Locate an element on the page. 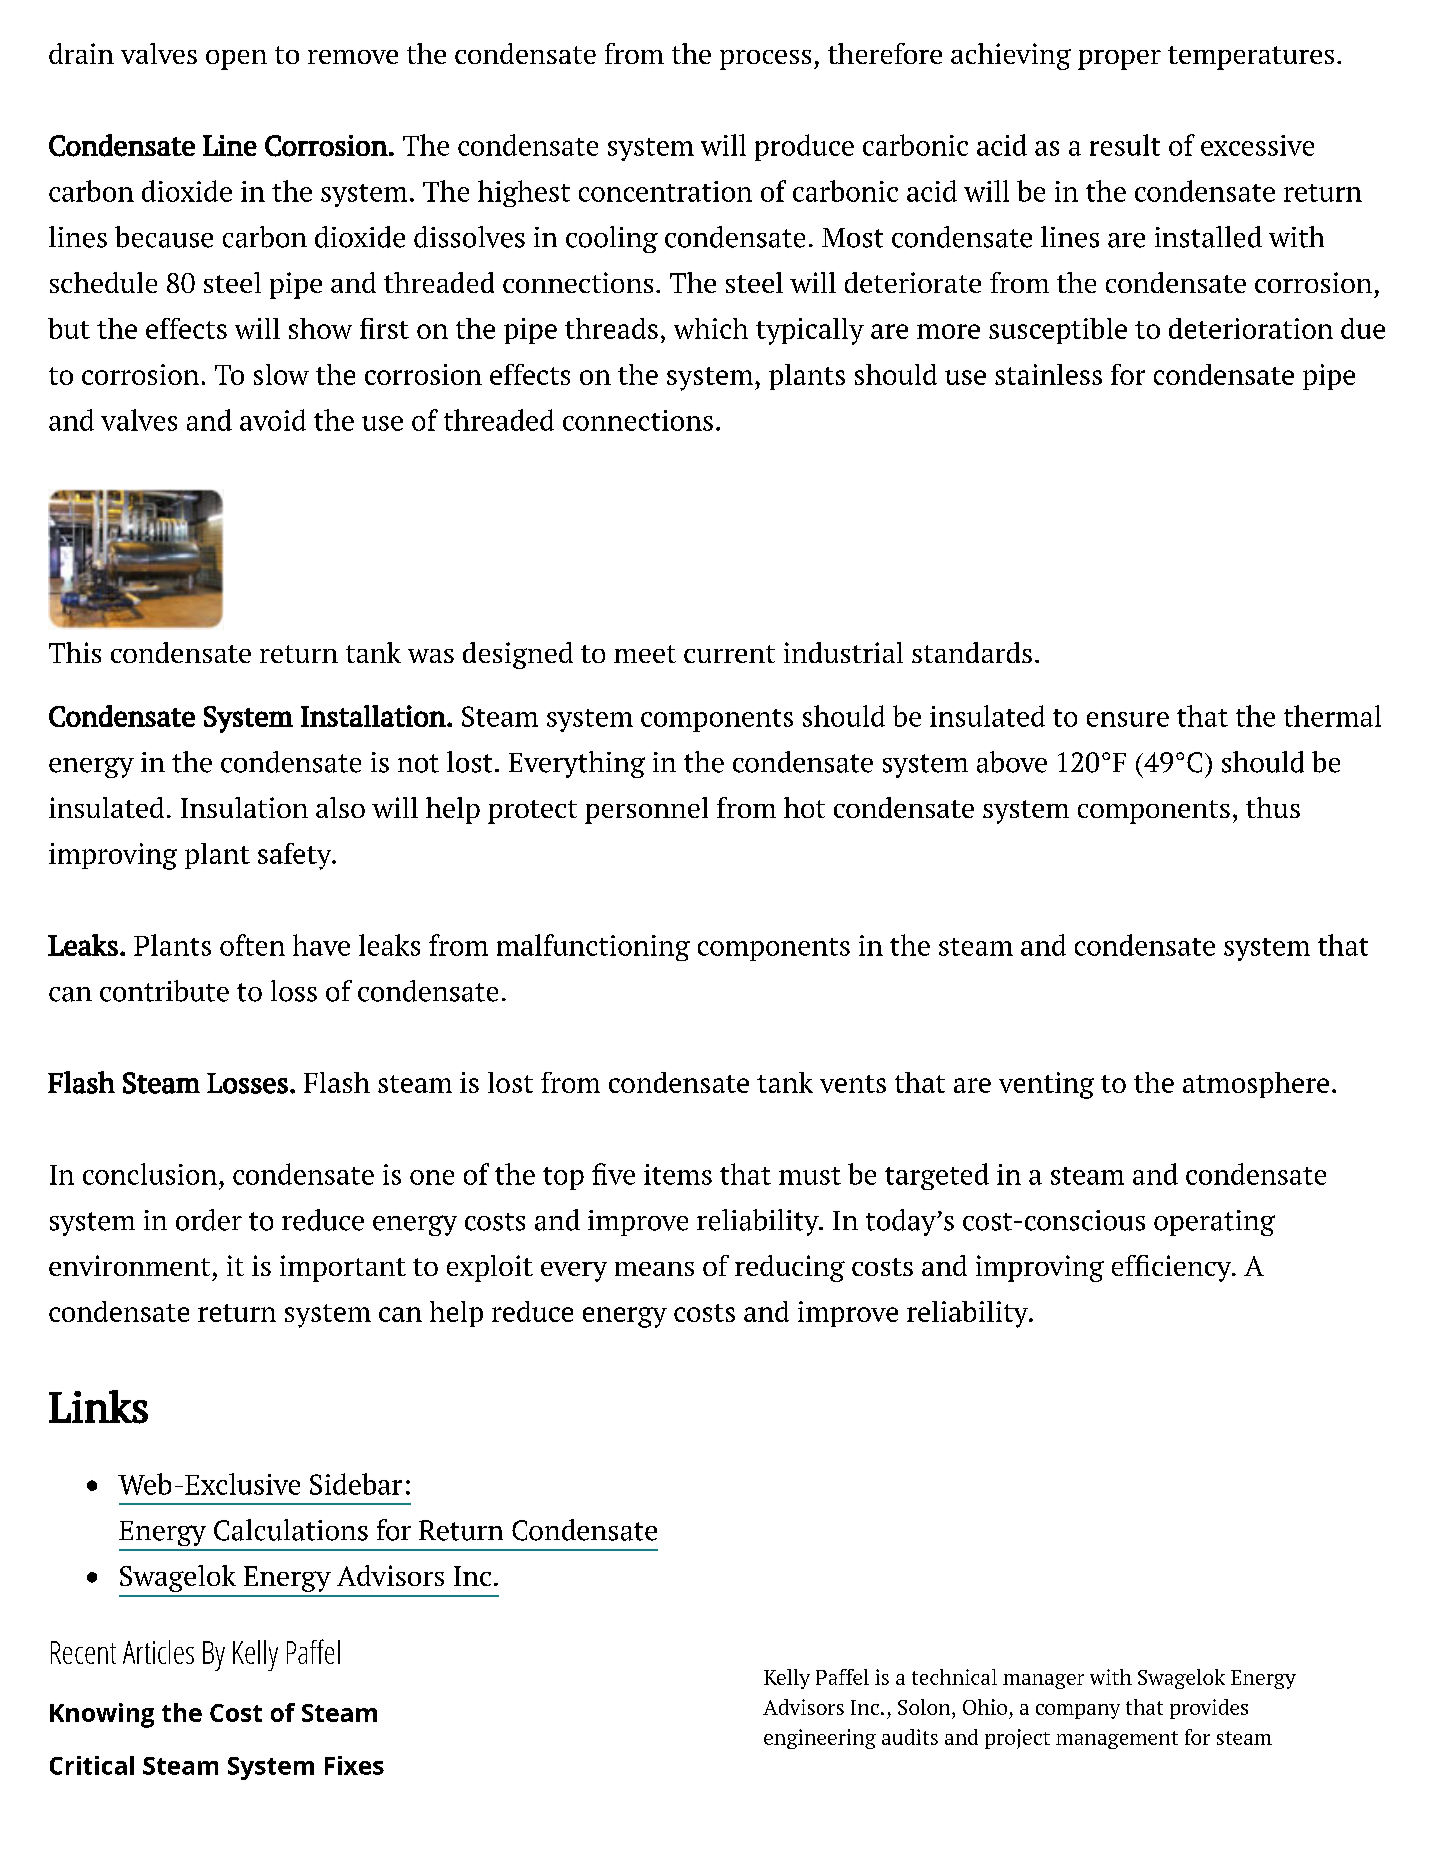 The image size is (1435, 1858). stainless is located at coordinates (1048, 374).
